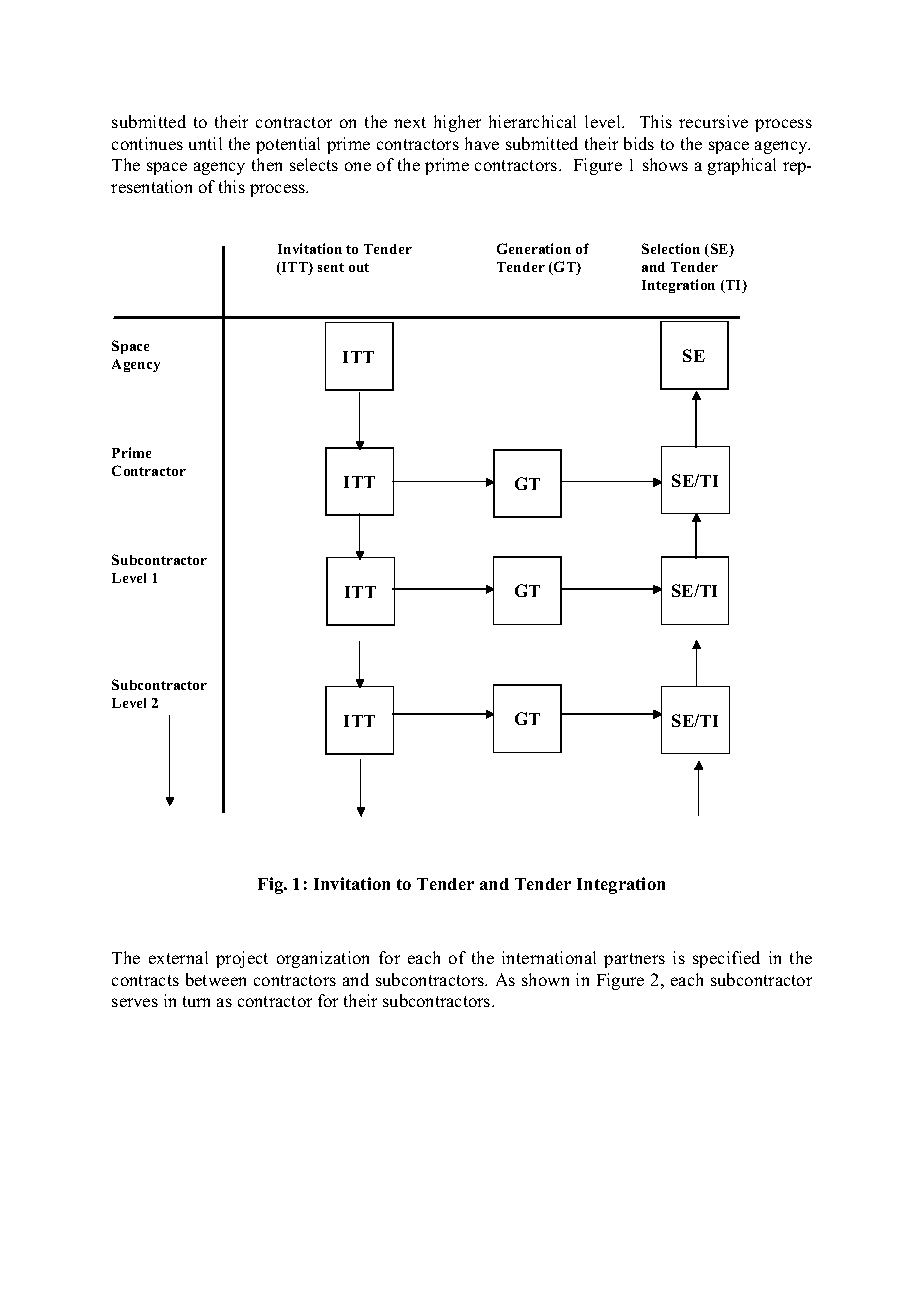  Describe the element at coordinates (671, 248) in the screenshot. I see `Selection` at that location.
